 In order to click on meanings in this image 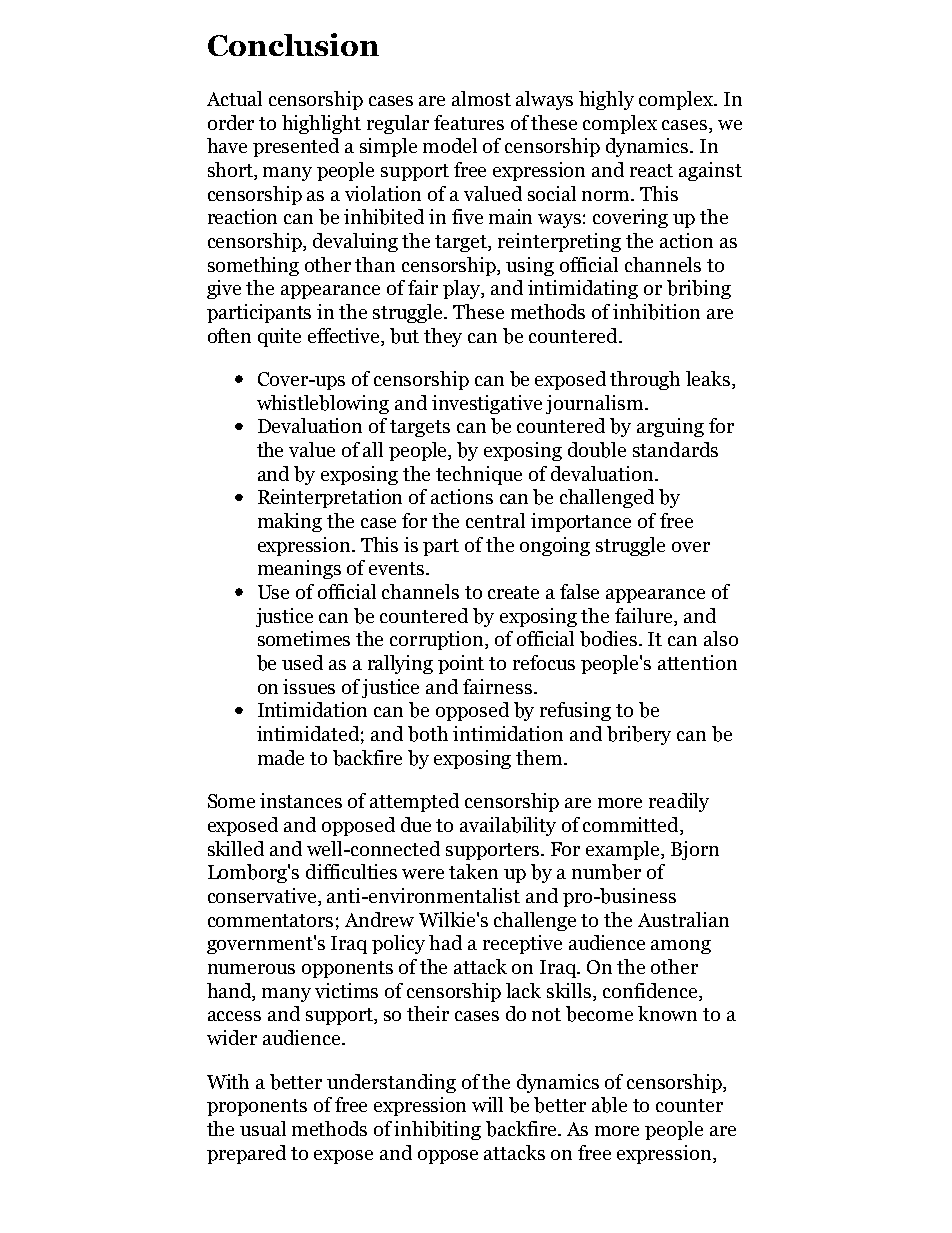, I will do `click(299, 569)`.
